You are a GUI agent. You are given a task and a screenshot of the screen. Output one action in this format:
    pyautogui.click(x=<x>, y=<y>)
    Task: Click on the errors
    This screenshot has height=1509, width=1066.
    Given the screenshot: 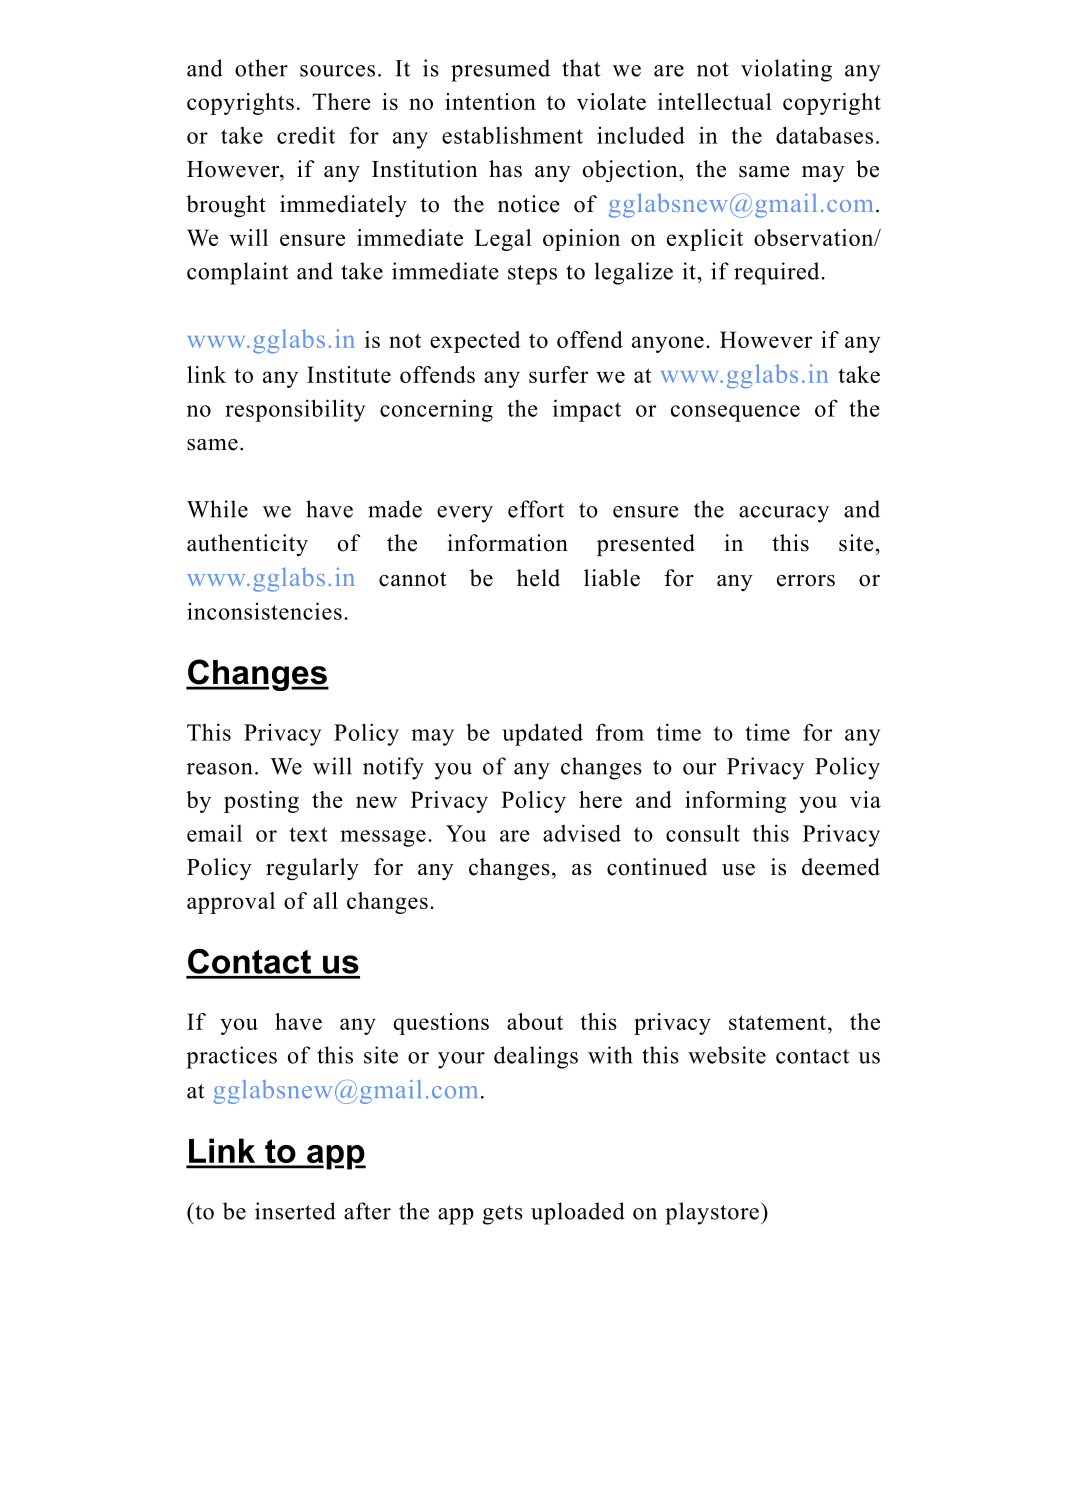 What is the action you would take?
    pyautogui.click(x=806, y=581)
